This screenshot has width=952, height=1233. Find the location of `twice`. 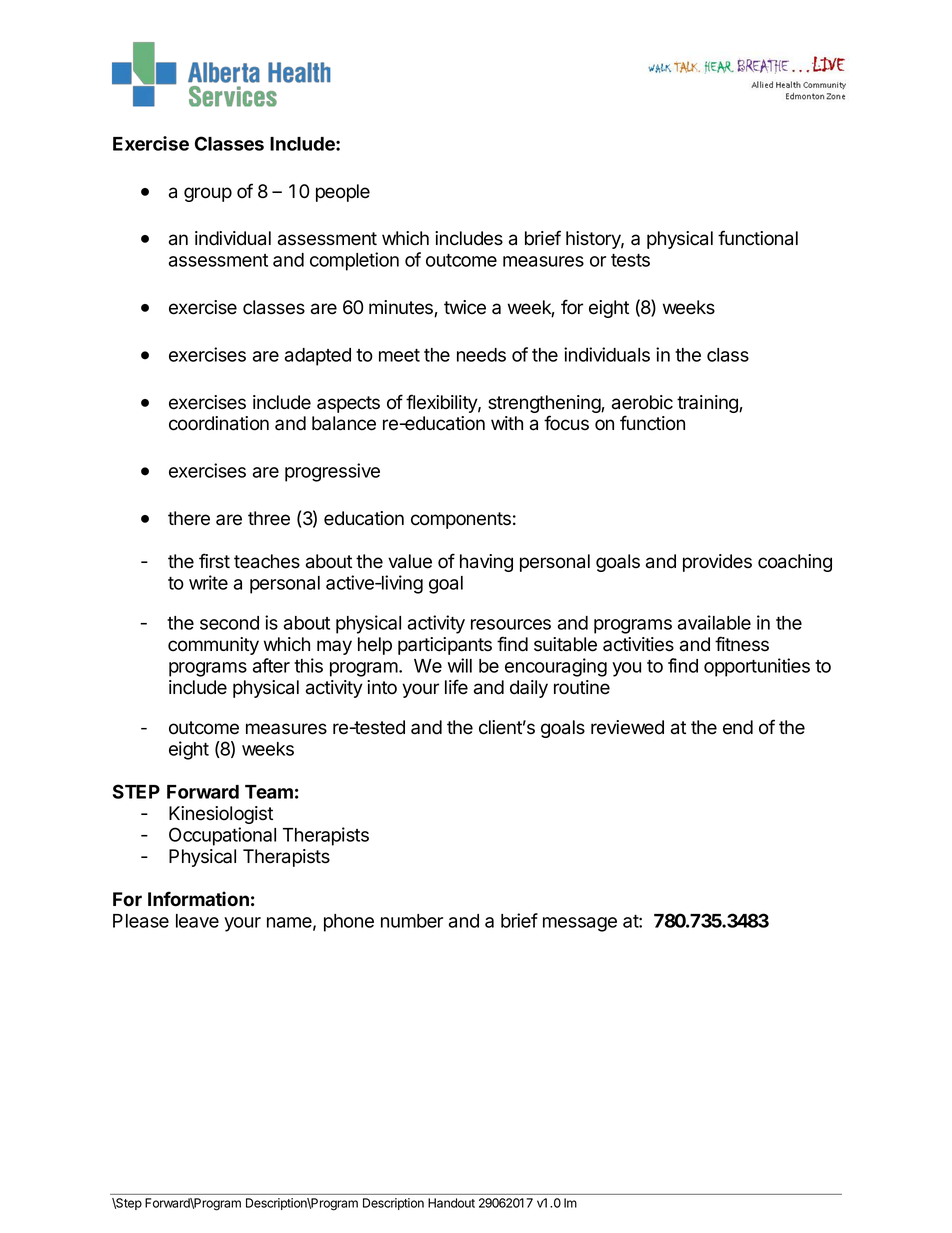

twice is located at coordinates (465, 307).
